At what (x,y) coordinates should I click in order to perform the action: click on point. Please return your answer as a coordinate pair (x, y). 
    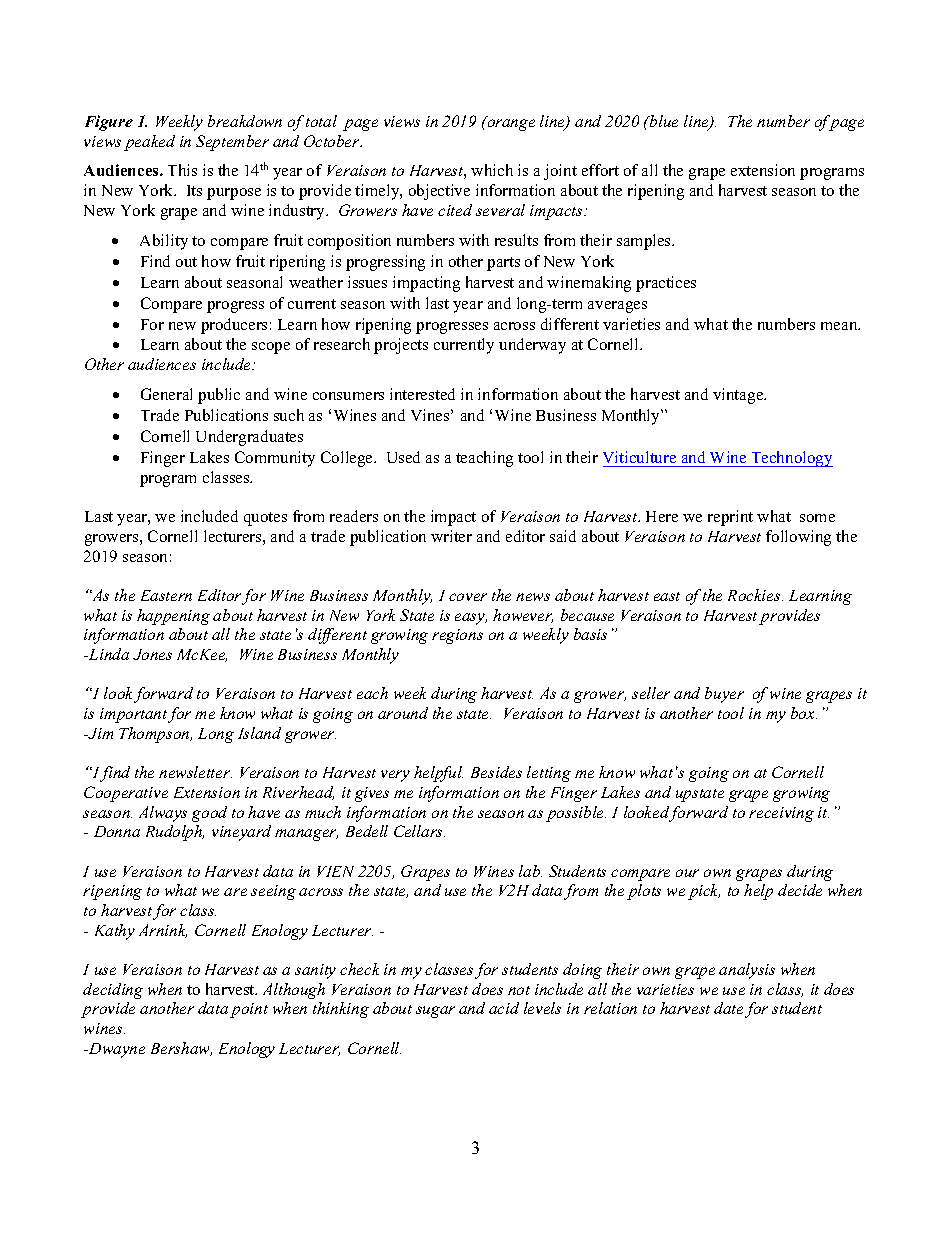
    Looking at the image, I should click on (249, 1010).
